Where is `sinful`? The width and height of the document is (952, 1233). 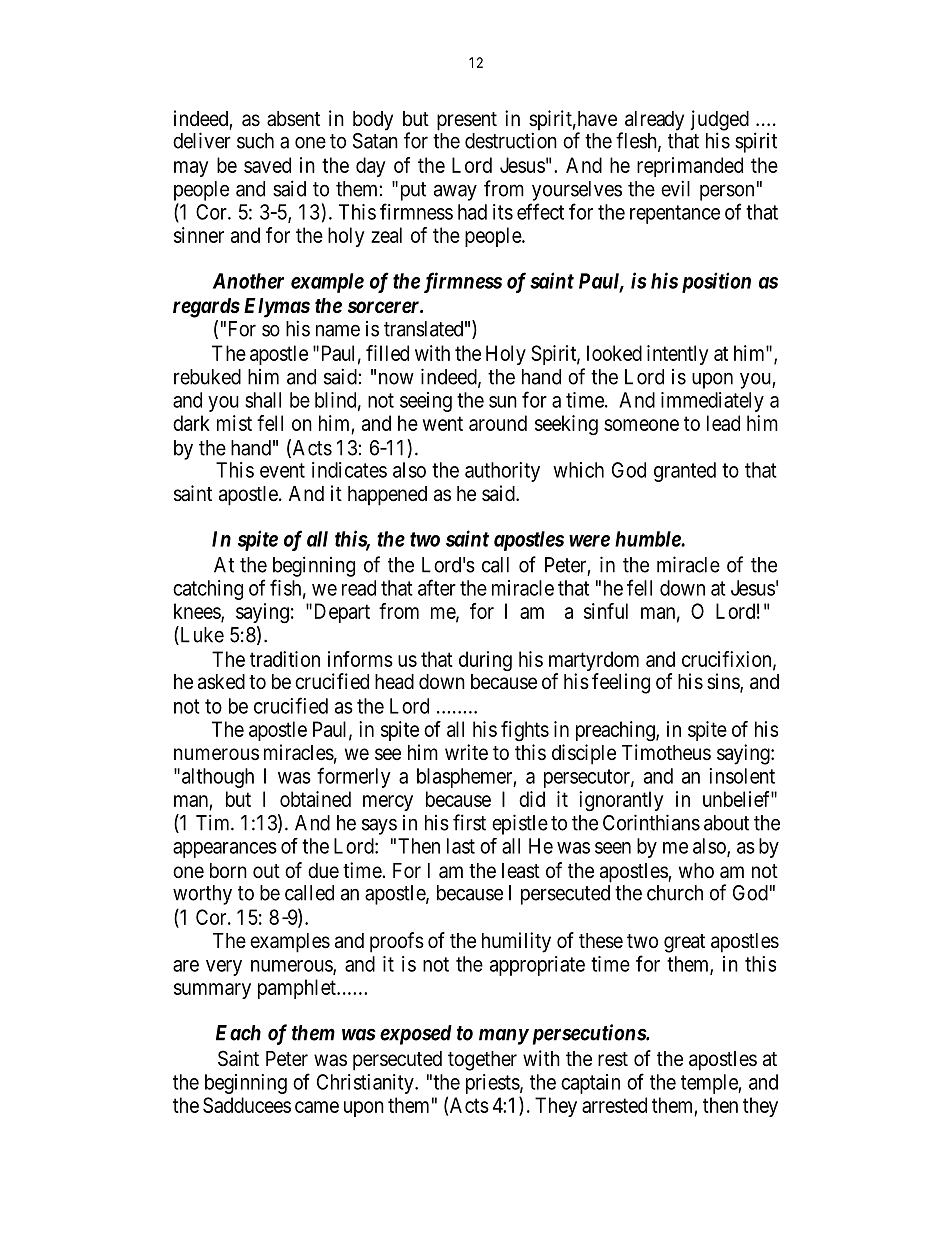 sinful is located at coordinates (606, 611).
